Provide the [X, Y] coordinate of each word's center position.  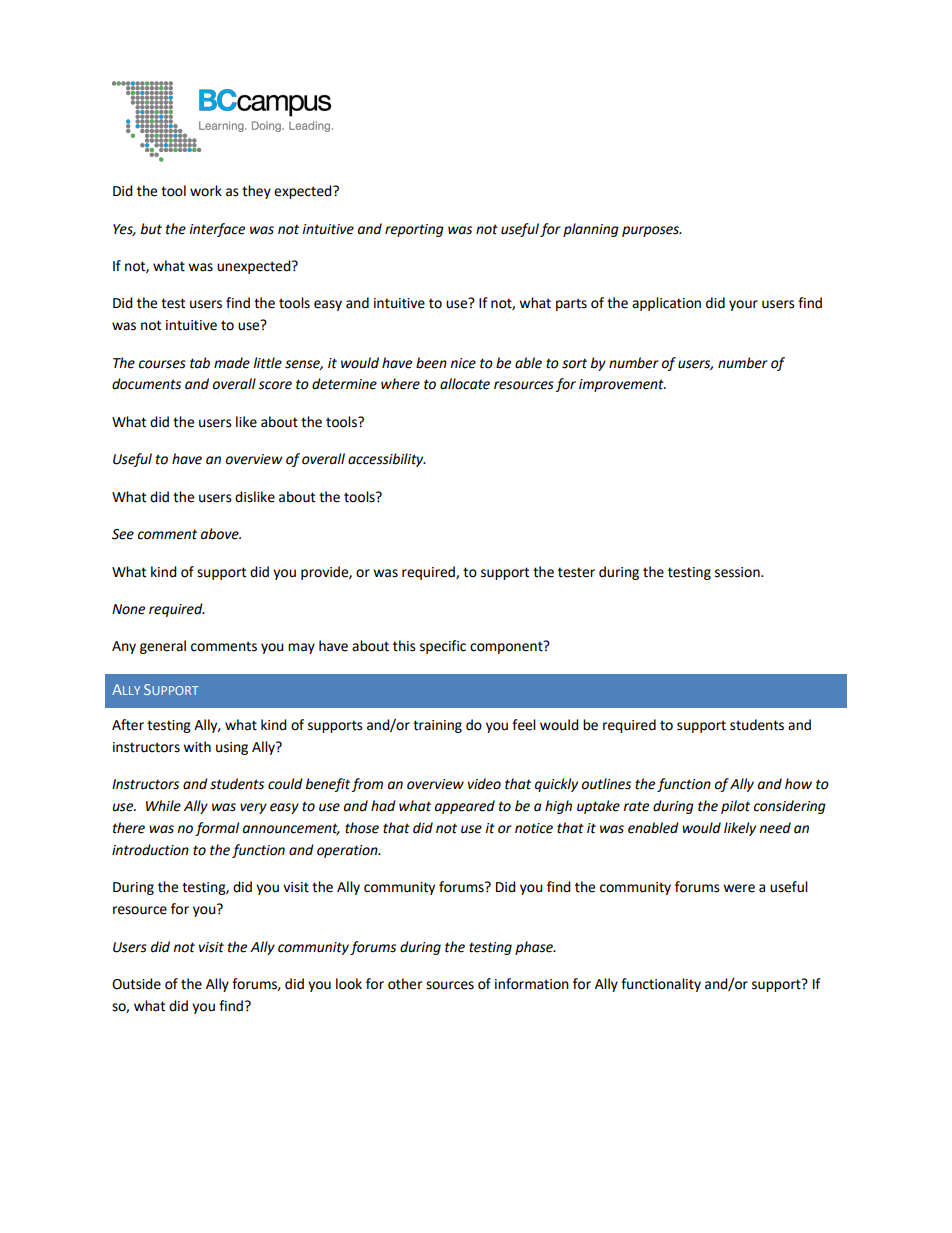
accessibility [387, 460]
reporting [414, 230]
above [221, 534]
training [437, 726]
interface [217, 230]
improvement [622, 385]
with [197, 747]
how [798, 784]
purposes [651, 231]
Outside [136, 984]
